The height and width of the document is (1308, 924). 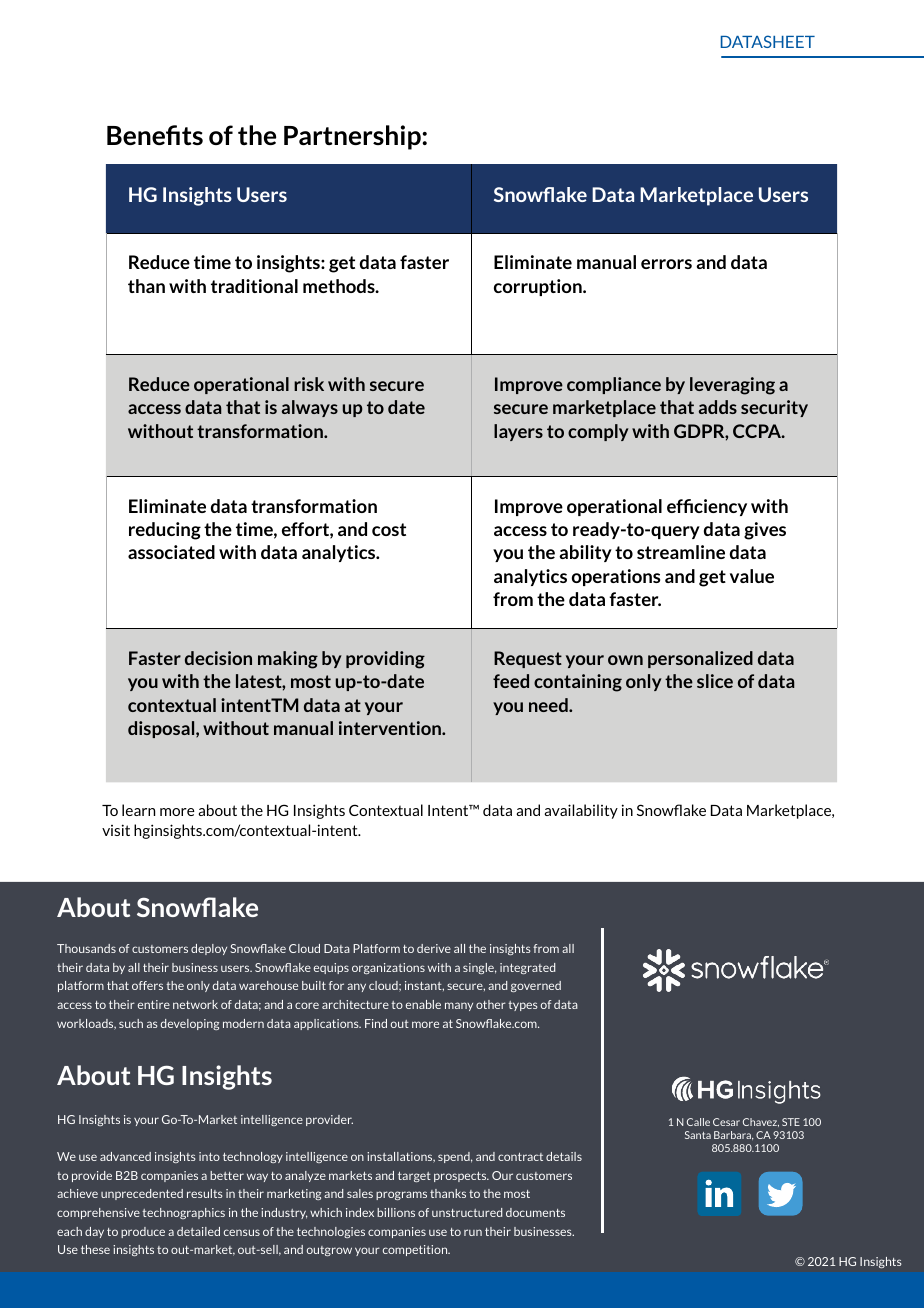 What do you see at coordinates (715, 681) in the document?
I see `slice` at bounding box center [715, 681].
